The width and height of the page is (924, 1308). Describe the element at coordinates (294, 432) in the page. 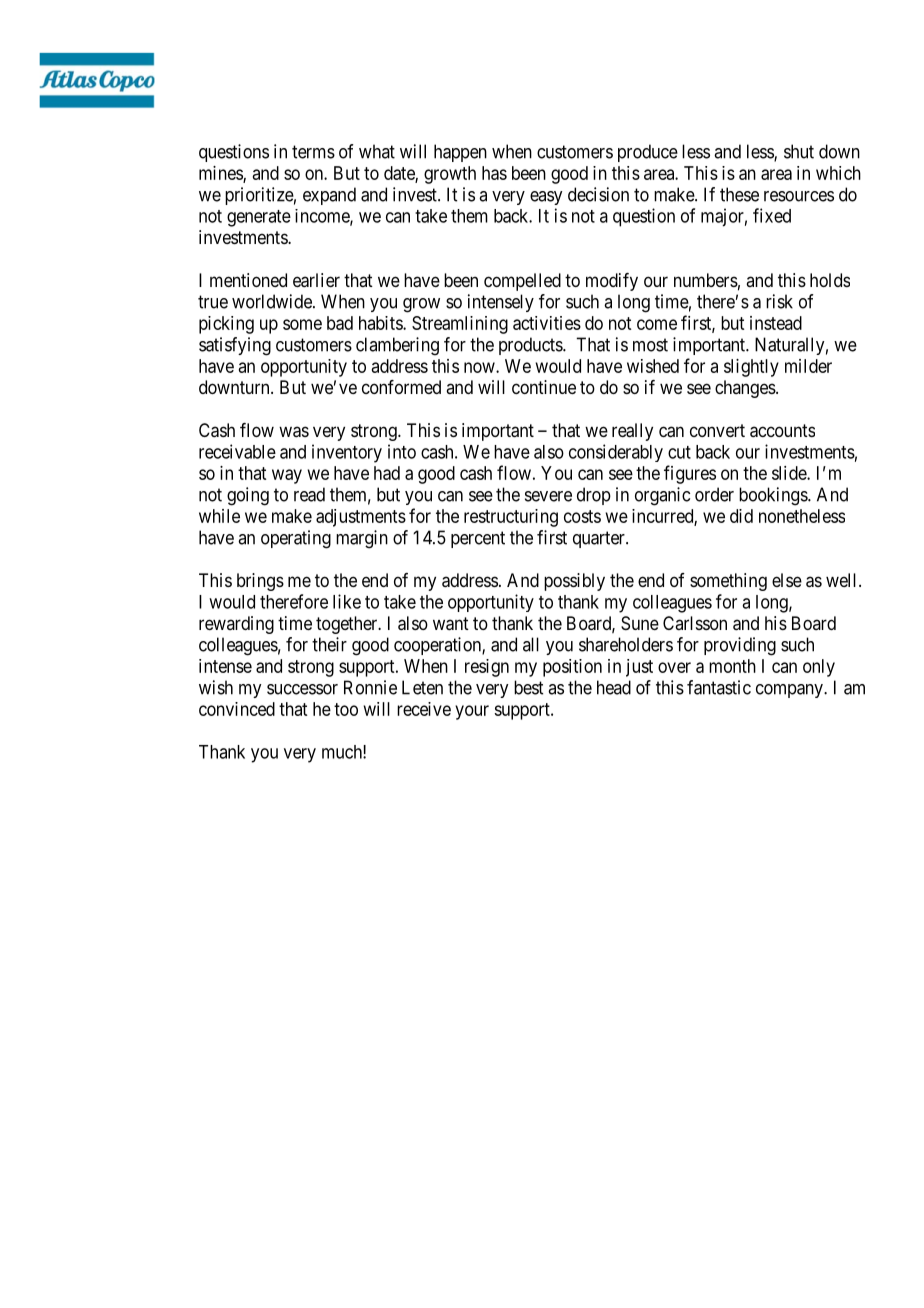

I see `was` at that location.
